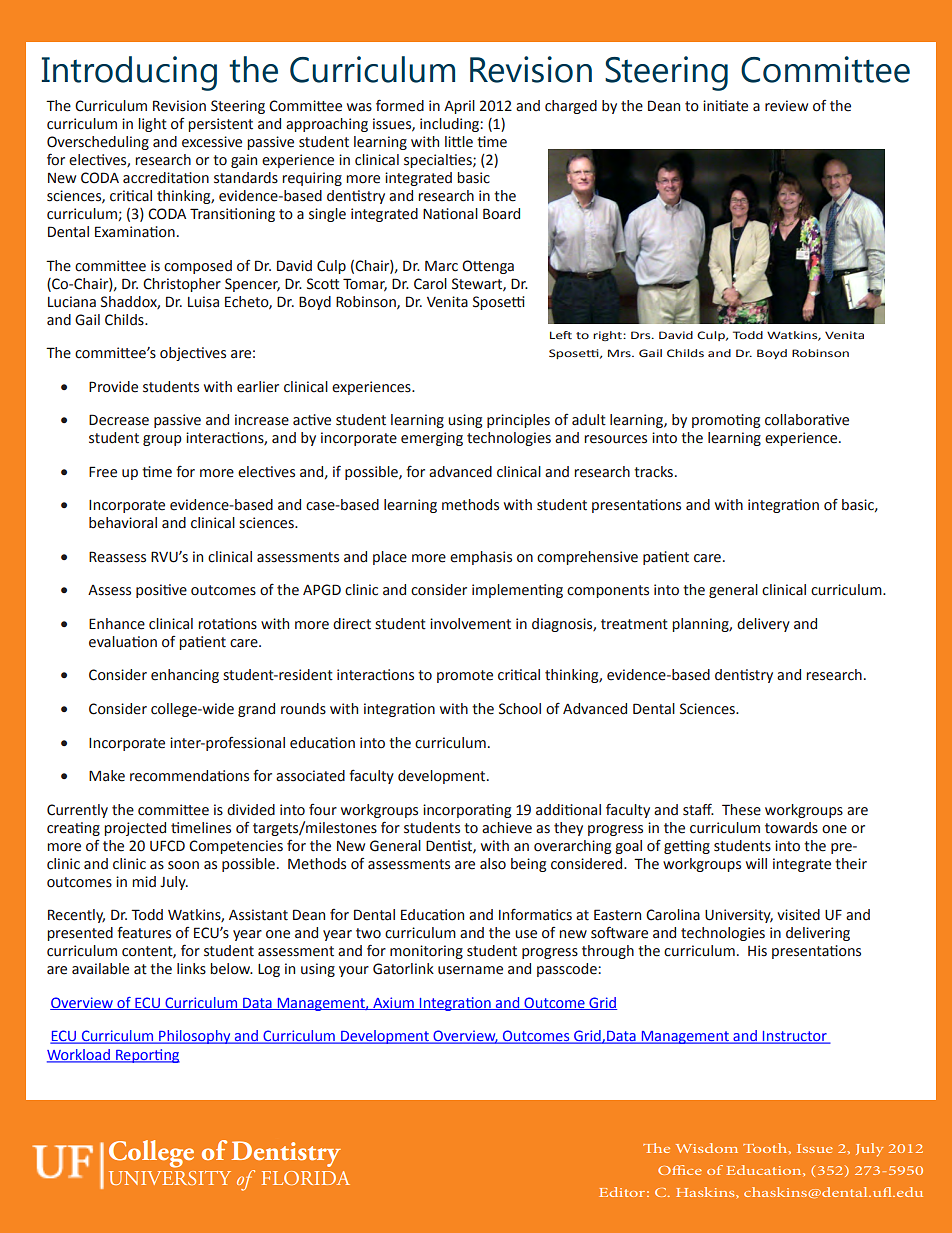 The height and width of the screenshot is (1233, 952). Describe the element at coordinates (763, 625) in the screenshot. I see `delivery` at that location.
